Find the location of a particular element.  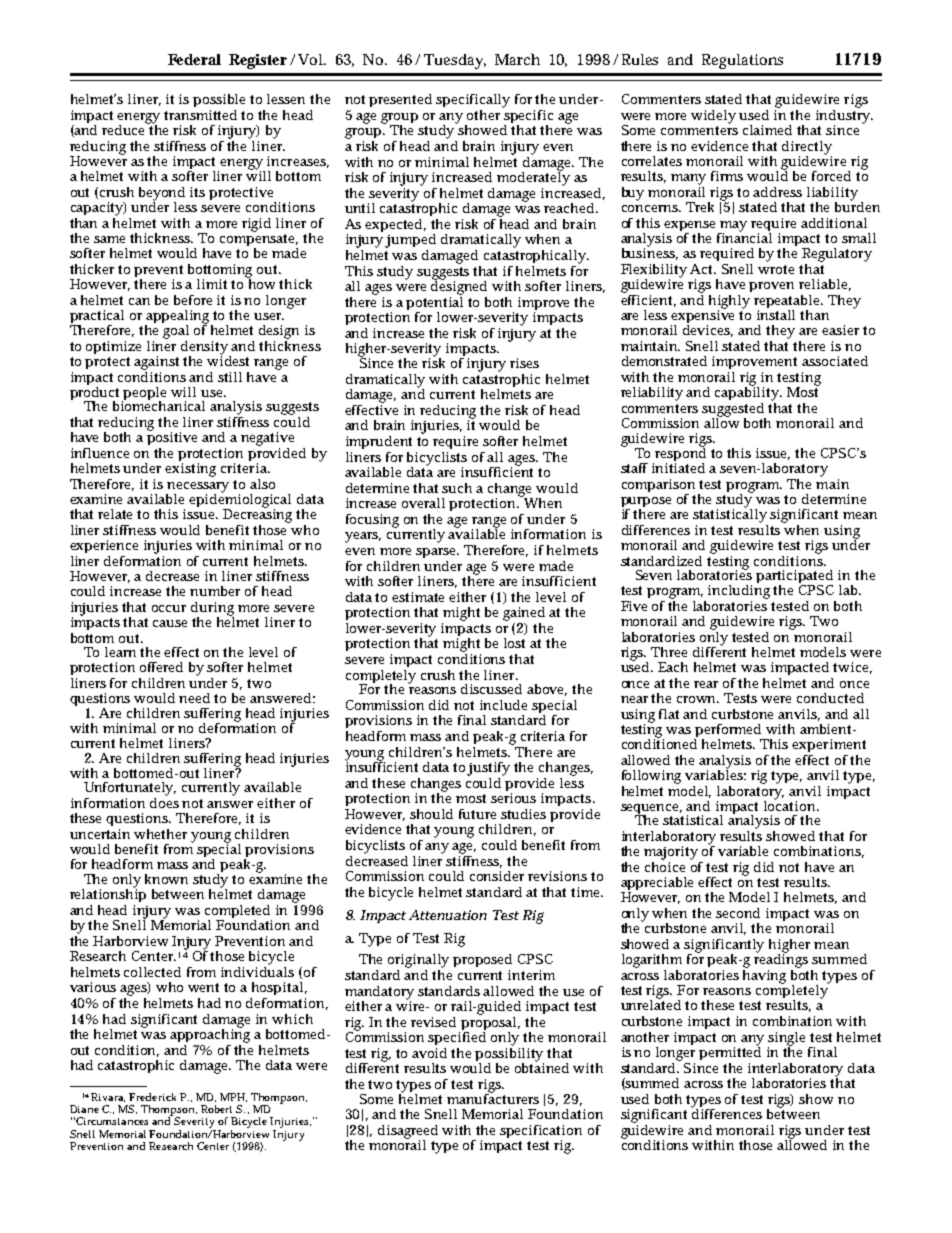

Frederick is located at coordinates (152, 1097).
